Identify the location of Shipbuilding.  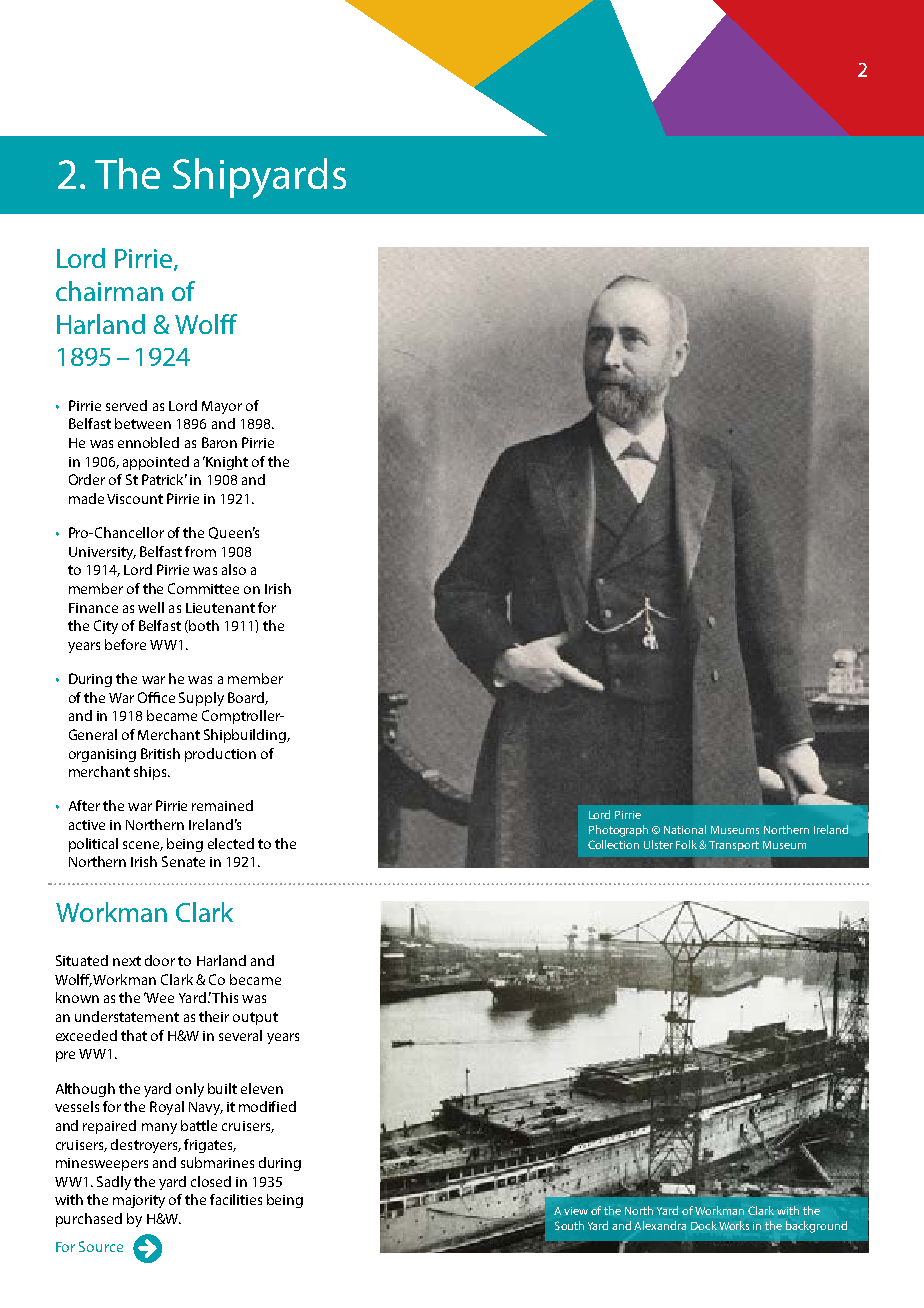
(246, 736).
